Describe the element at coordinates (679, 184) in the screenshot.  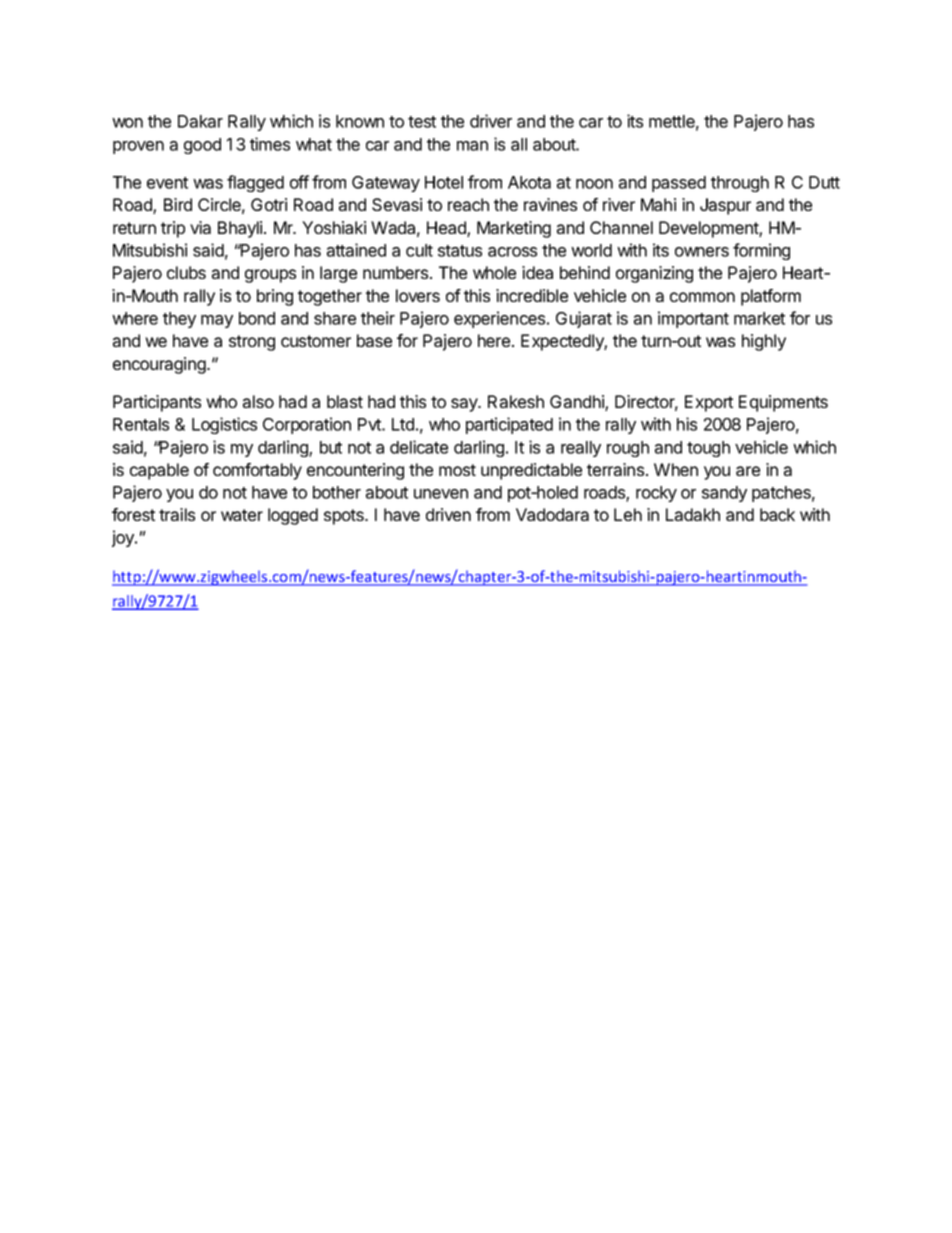
I see `passed` at that location.
